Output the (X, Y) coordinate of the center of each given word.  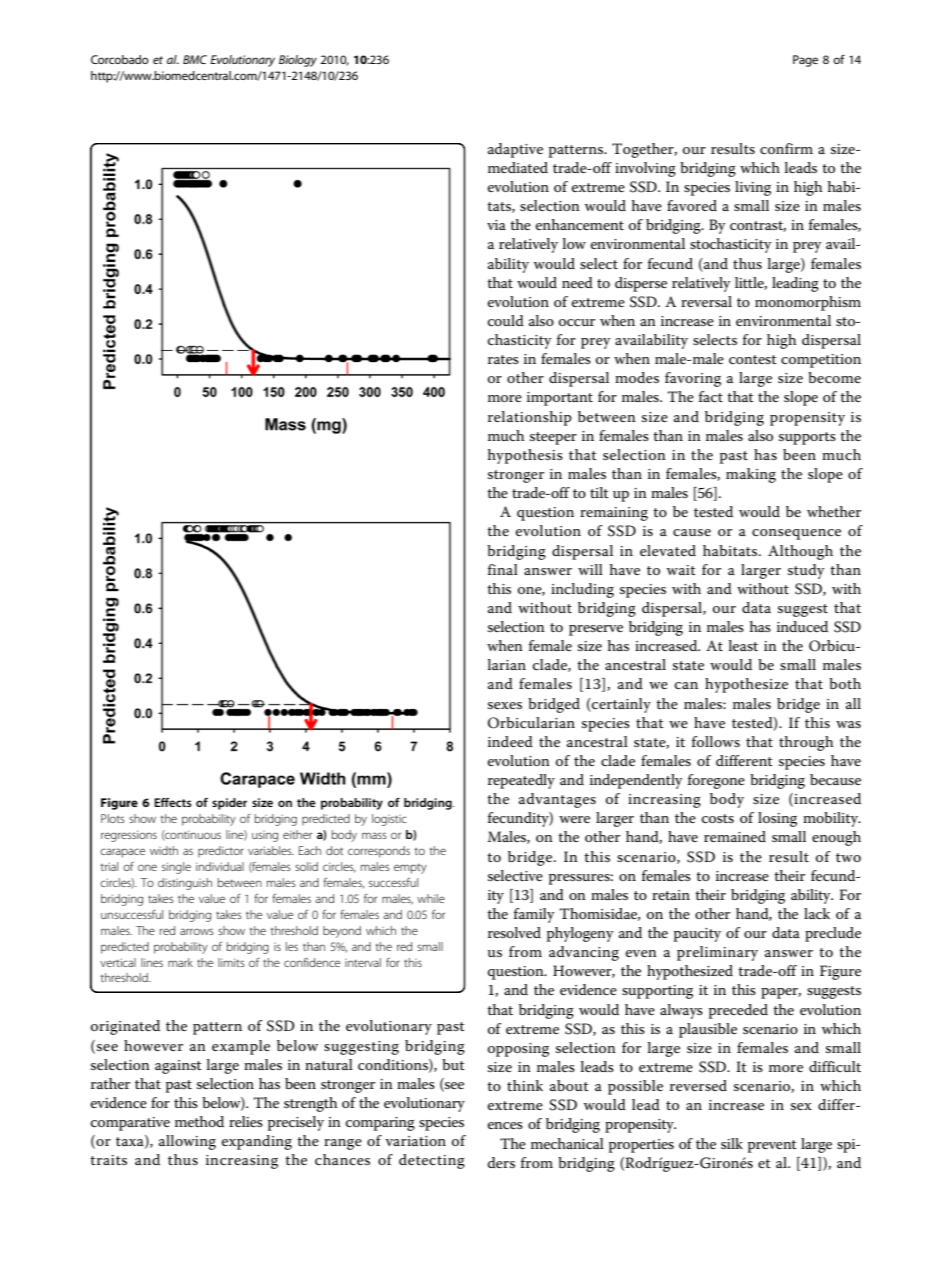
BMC (195, 59)
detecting (432, 1161)
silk (732, 1143)
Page (805, 61)
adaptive (515, 150)
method (199, 1121)
